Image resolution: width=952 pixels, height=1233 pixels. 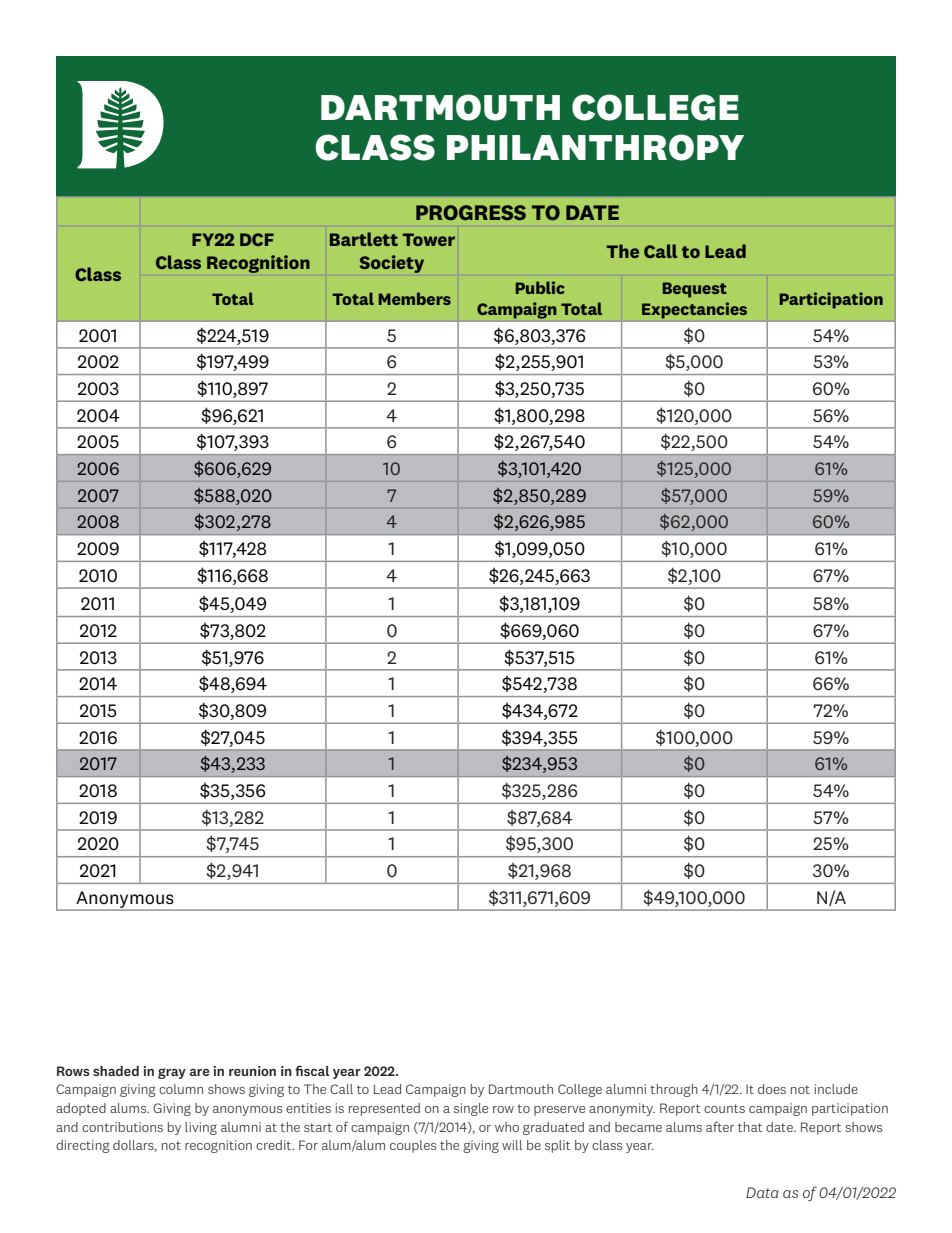 I want to click on Public, so click(x=540, y=287).
